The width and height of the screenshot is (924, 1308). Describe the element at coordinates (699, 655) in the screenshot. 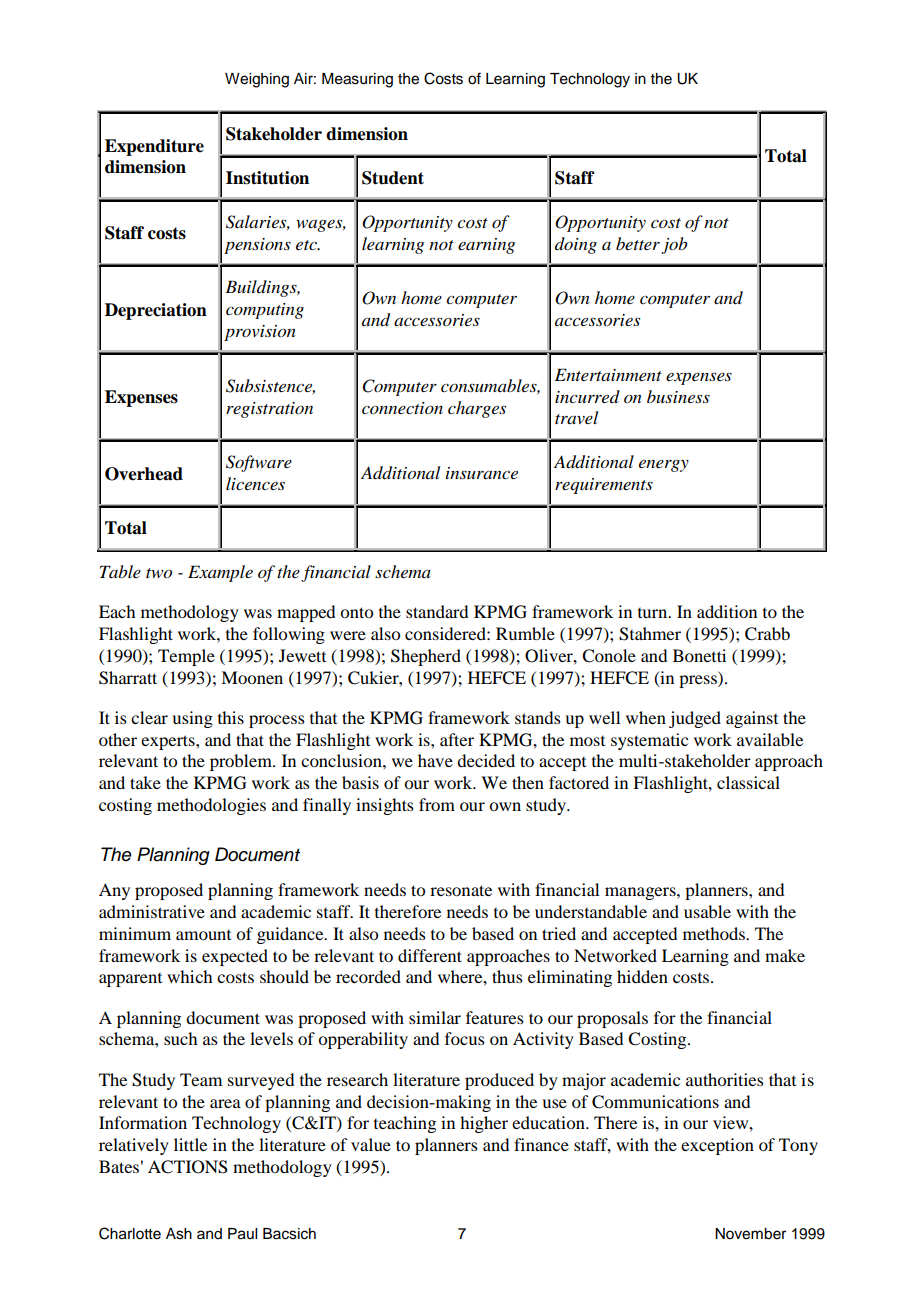

I see `Bonetti` at that location.
